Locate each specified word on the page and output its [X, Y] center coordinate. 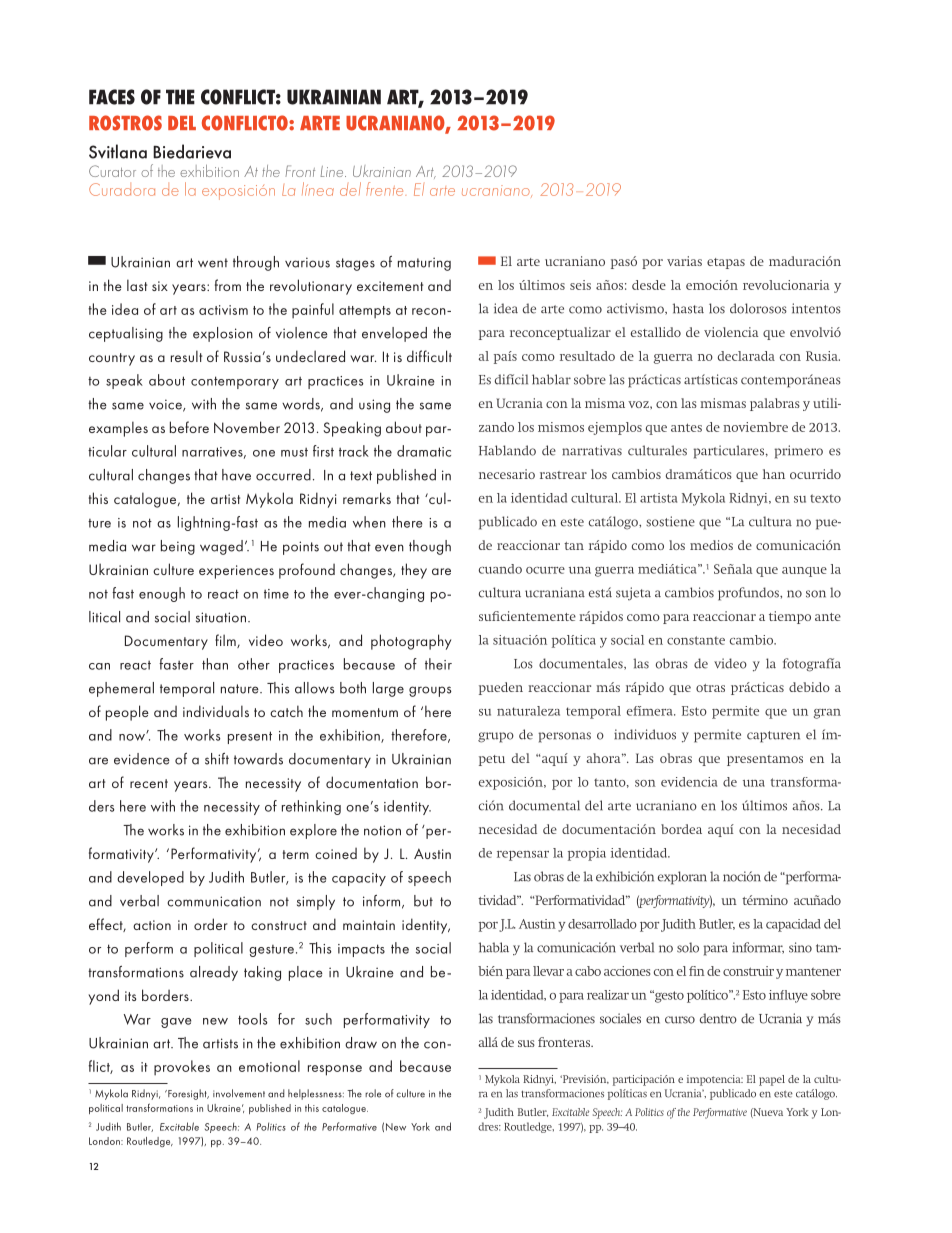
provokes [182, 1068]
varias [684, 261]
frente [386, 189]
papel [772, 1080]
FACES [112, 97]
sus [526, 1043]
